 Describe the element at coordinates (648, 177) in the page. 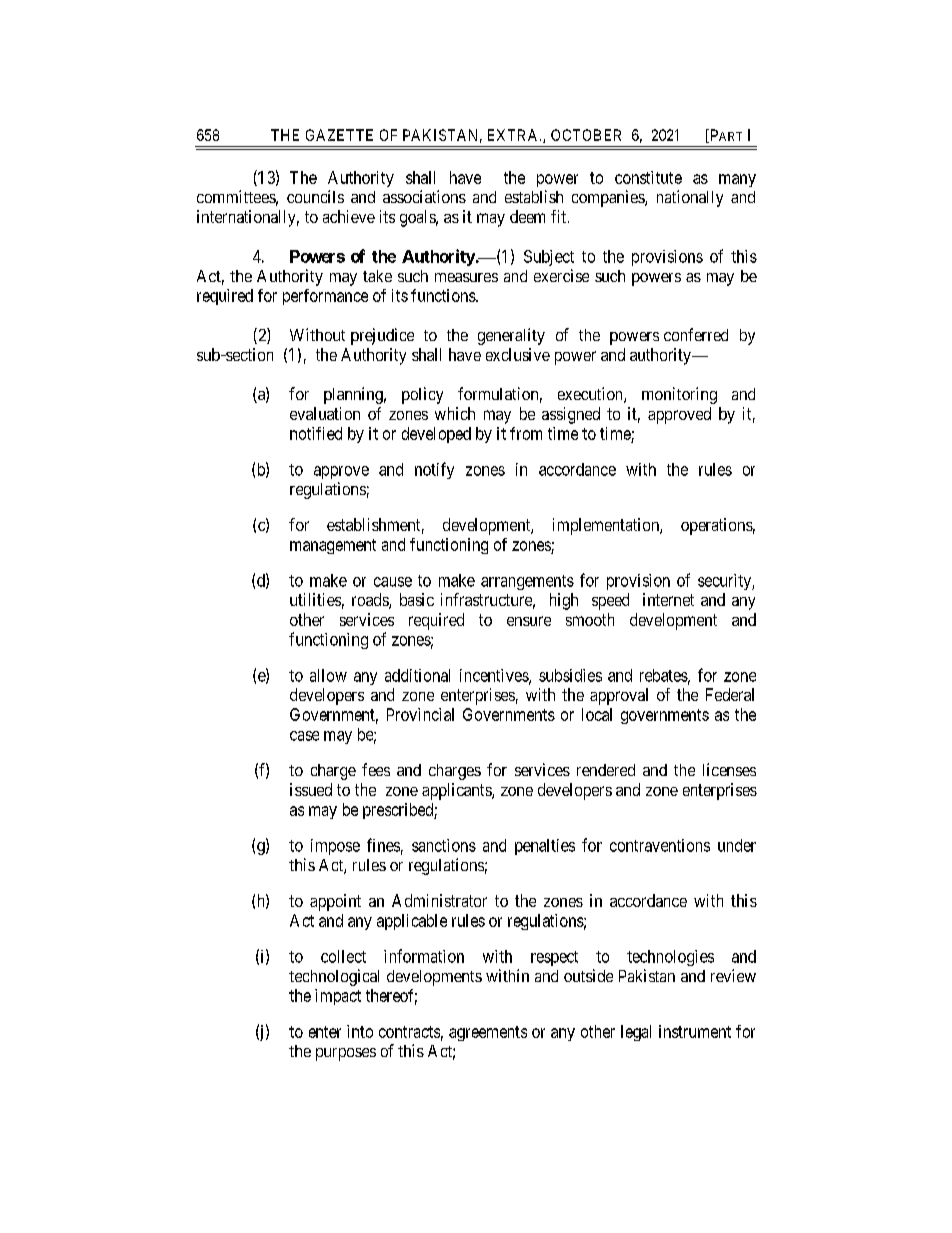

I see `constitute` at that location.
